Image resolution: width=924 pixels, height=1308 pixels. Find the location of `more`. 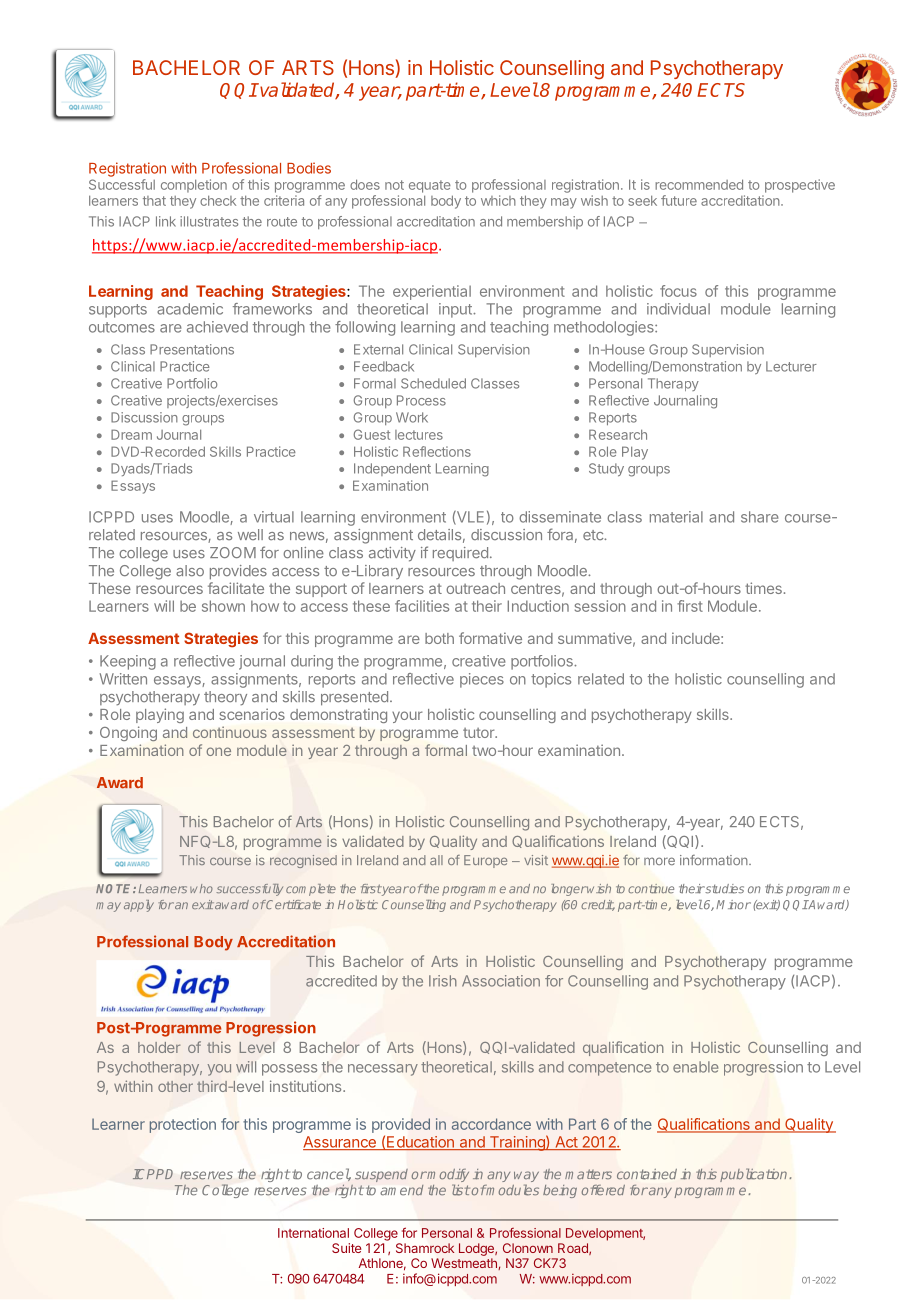

more is located at coordinates (659, 861).
